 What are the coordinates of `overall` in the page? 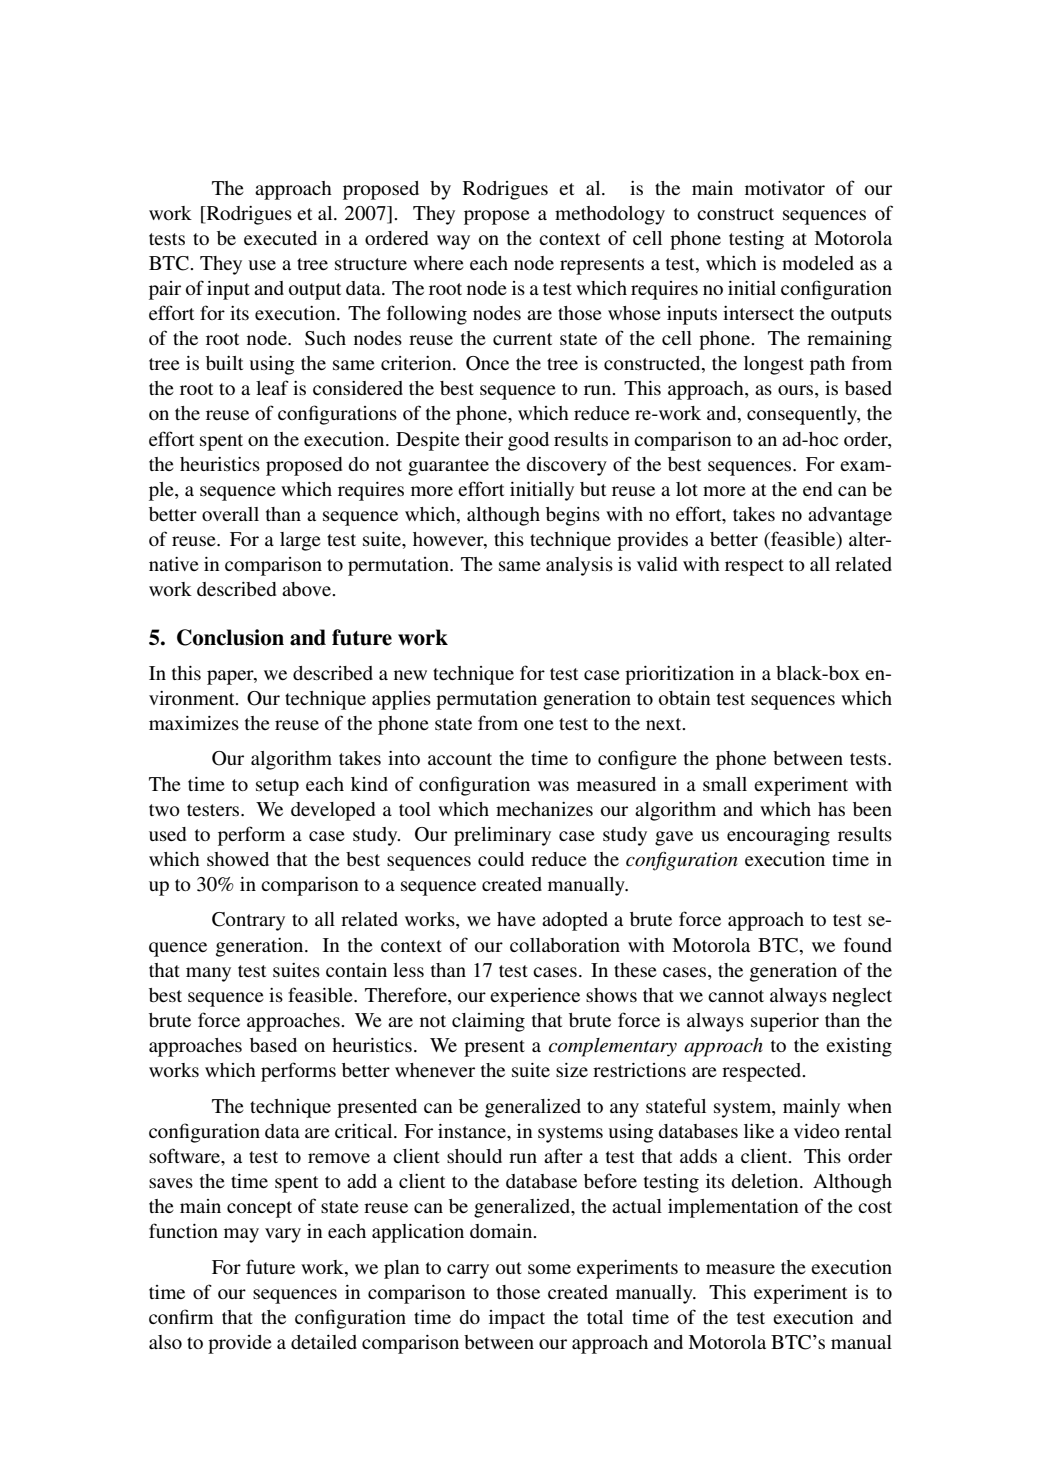 It's located at (230, 514).
